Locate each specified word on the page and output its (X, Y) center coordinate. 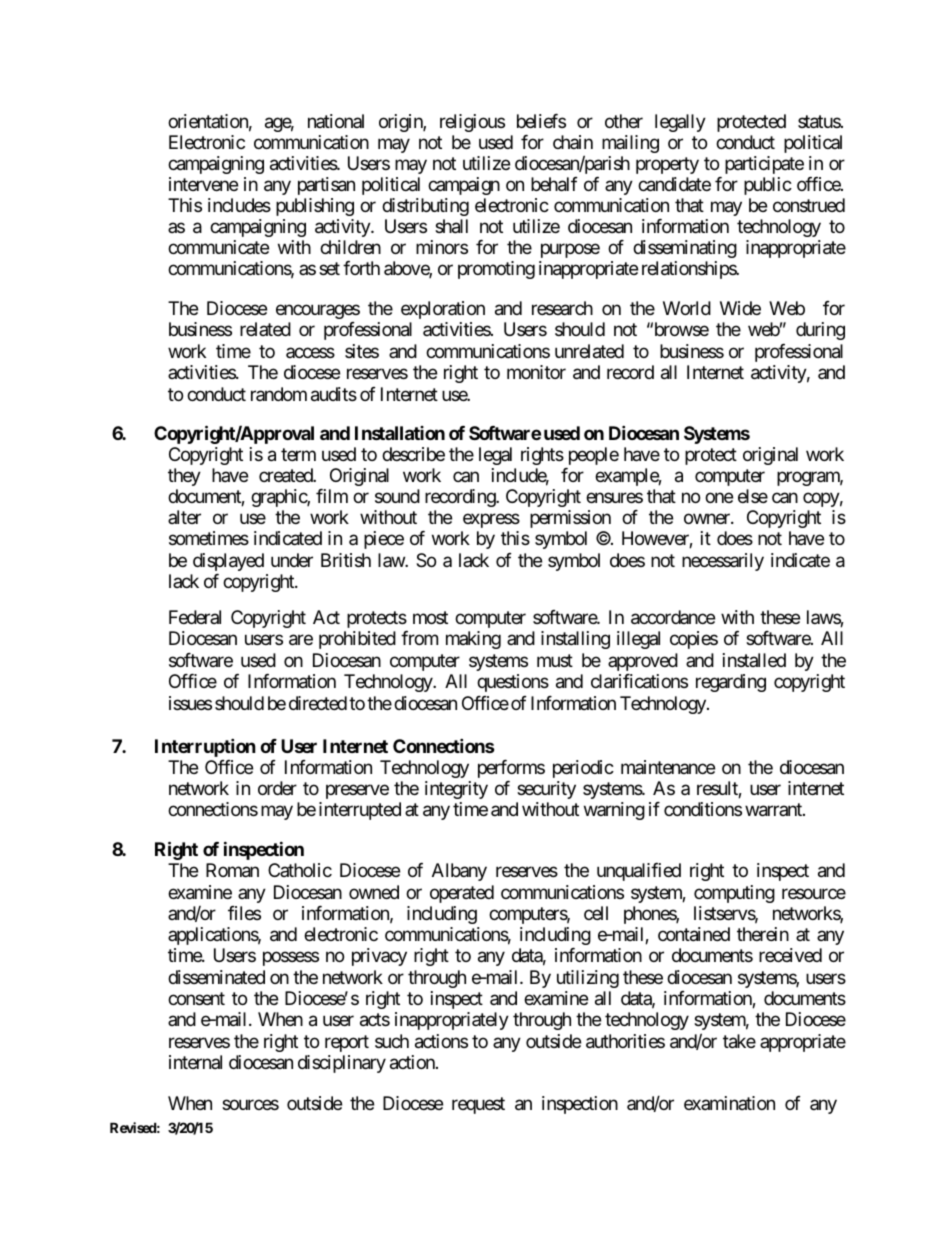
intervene (203, 184)
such (392, 1041)
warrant (774, 810)
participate (764, 165)
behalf (554, 184)
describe (413, 454)
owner (708, 519)
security (546, 790)
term (298, 454)
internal (195, 1062)
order (277, 788)
